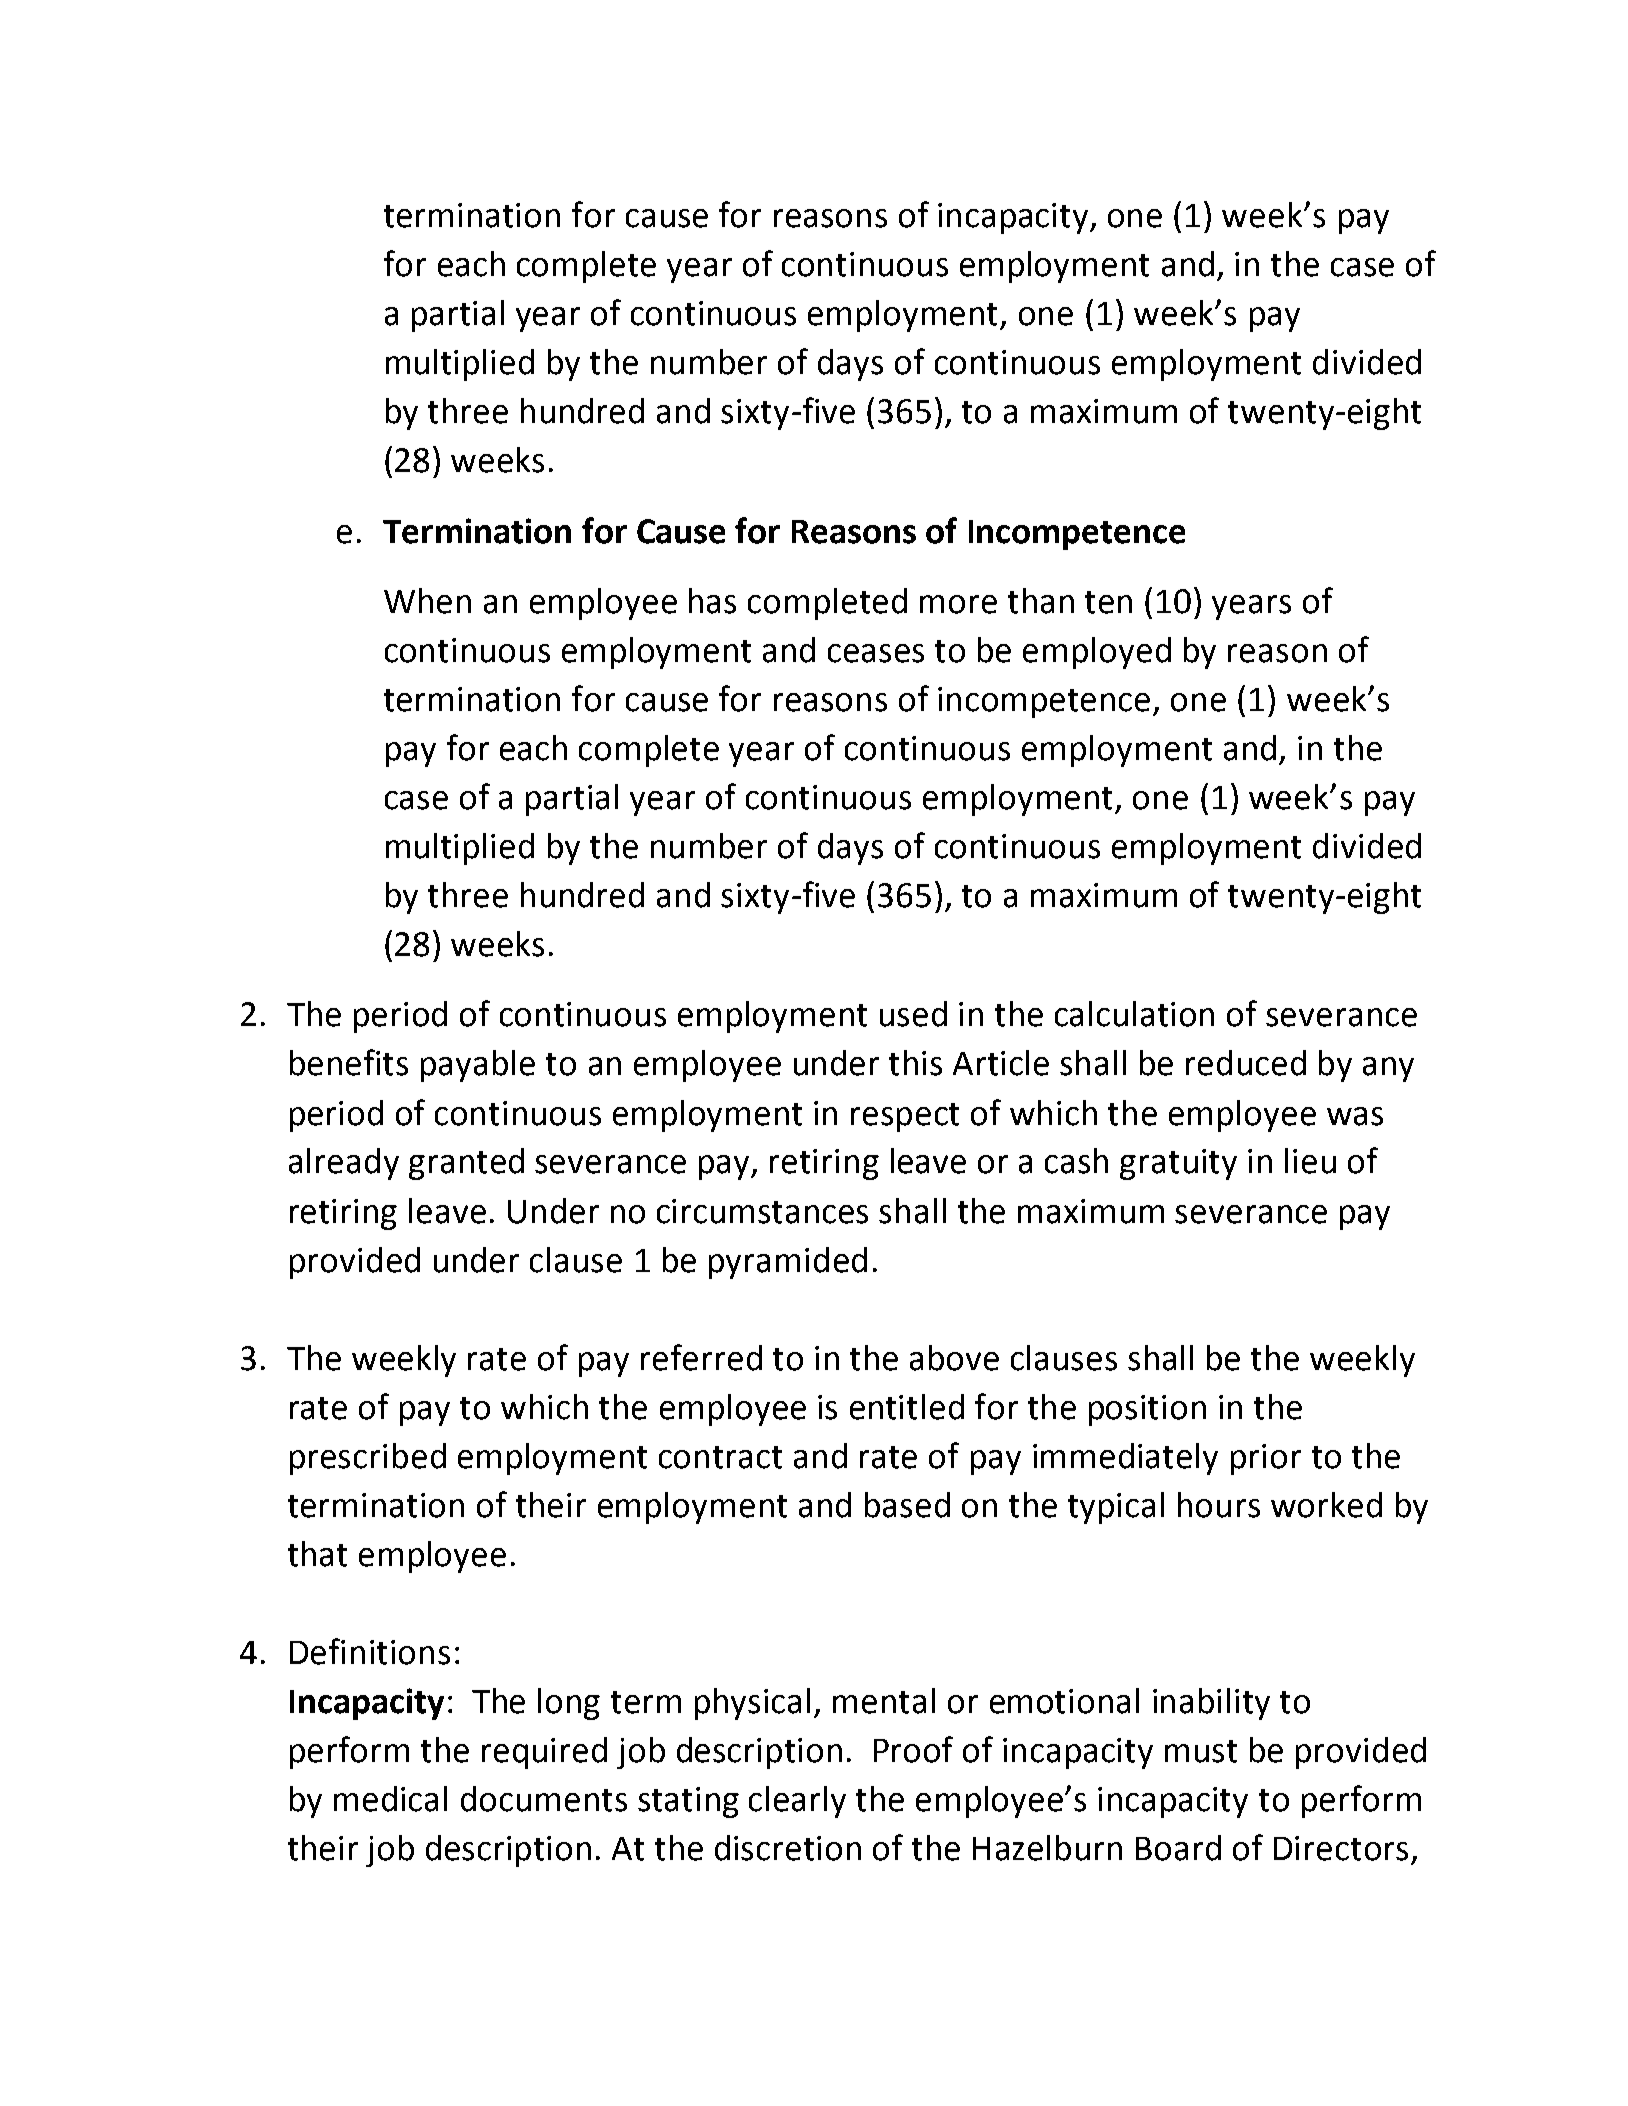 This screenshot has height=2106, width=1628. Describe the element at coordinates (427, 601) in the screenshot. I see `When` at that location.
